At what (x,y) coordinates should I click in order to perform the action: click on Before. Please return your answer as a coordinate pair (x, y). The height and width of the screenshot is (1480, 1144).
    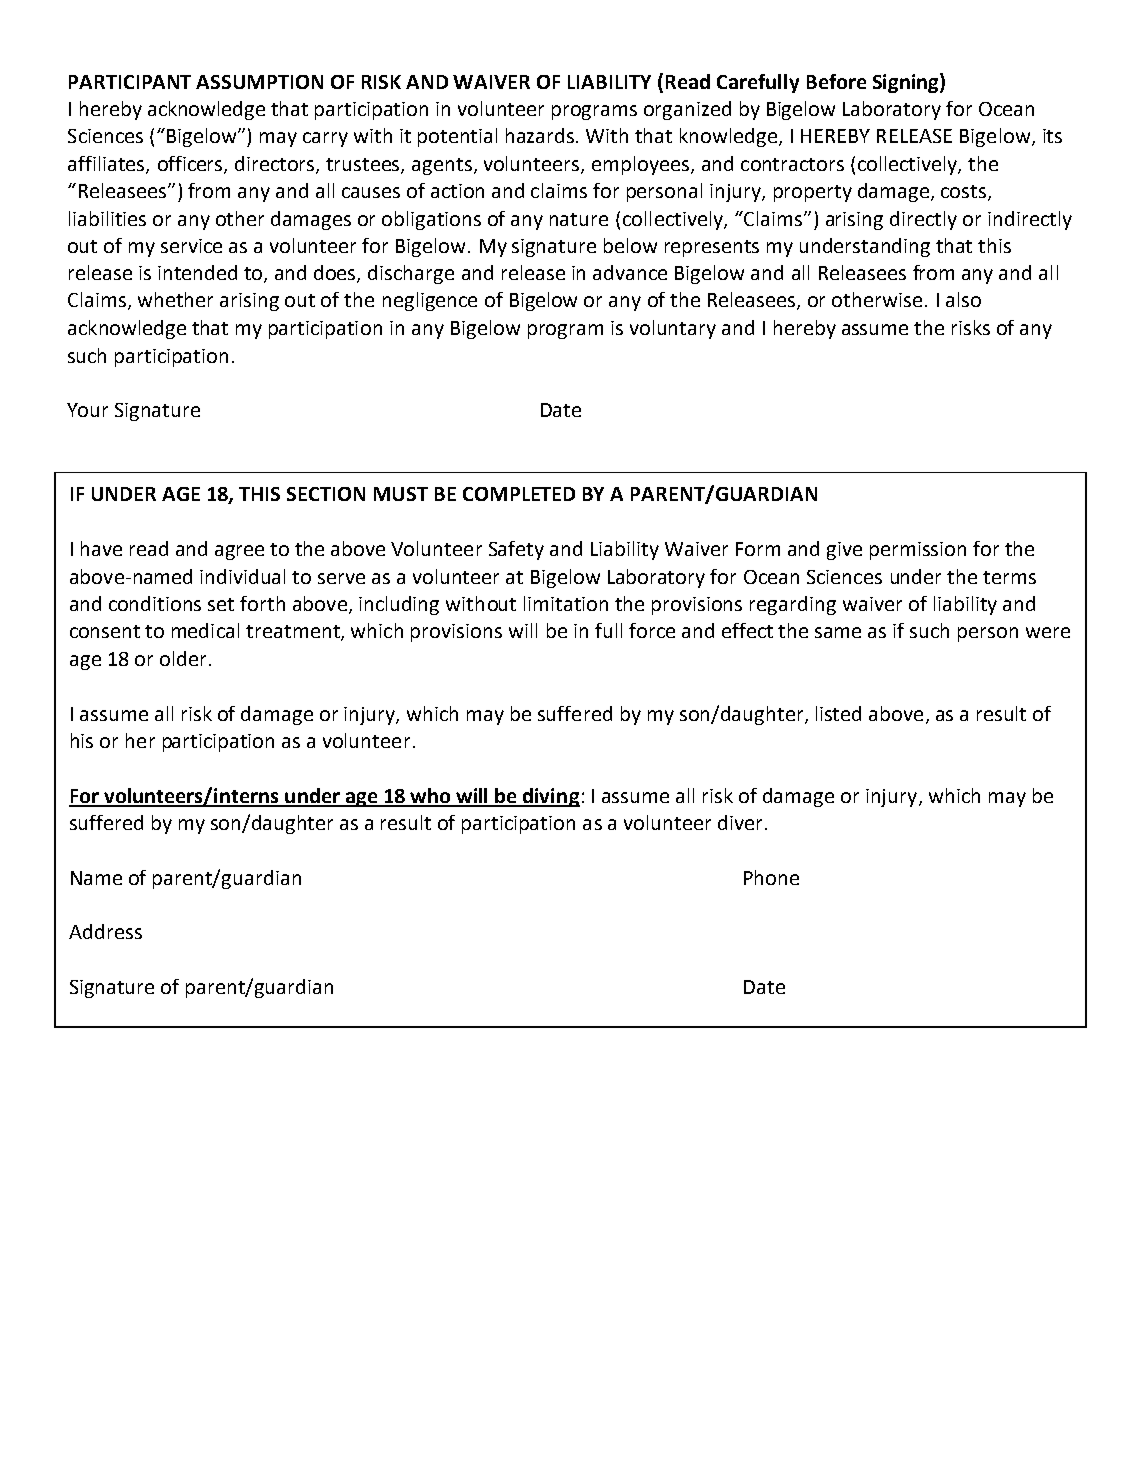
    Looking at the image, I should click on (836, 81).
